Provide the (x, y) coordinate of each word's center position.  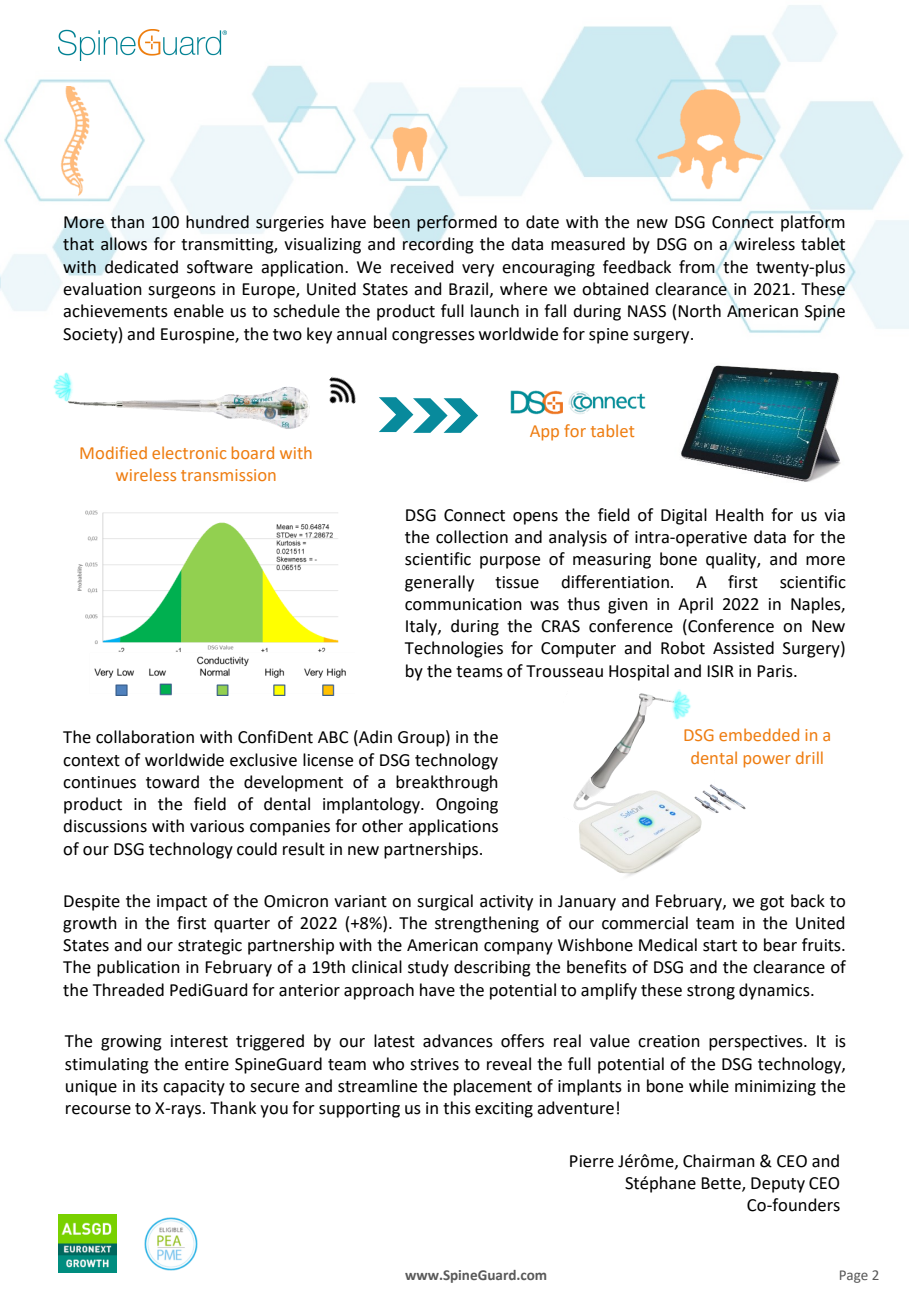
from (697, 267)
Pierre (592, 1161)
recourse (98, 1110)
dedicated (141, 267)
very (478, 270)
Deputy (778, 1185)
